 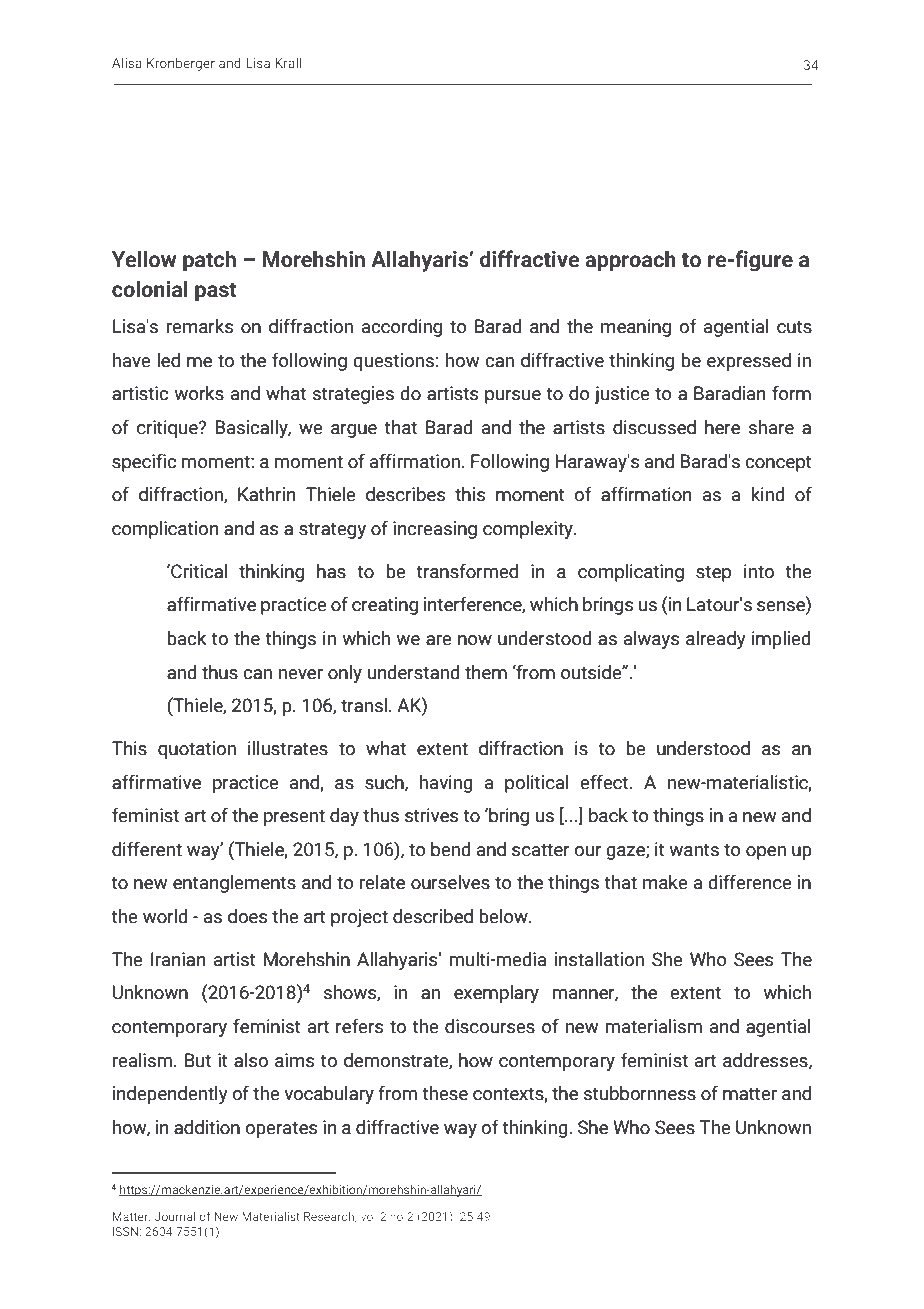 What do you see at coordinates (175, 1216) in the screenshot?
I see `Journal` at bounding box center [175, 1216].
